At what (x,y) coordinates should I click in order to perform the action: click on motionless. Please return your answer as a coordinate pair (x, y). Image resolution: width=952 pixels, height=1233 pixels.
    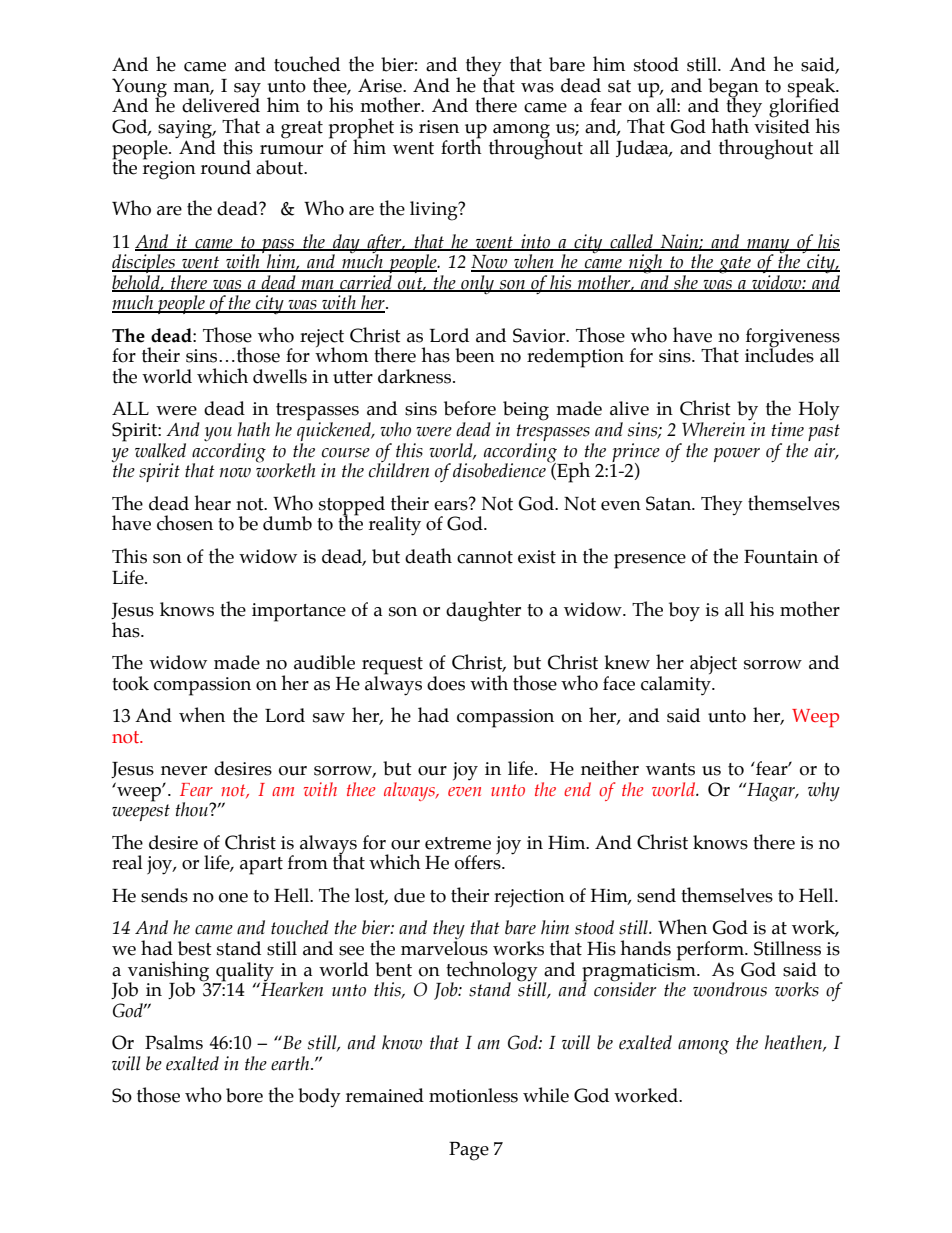
    Looking at the image, I should click on (473, 1095).
